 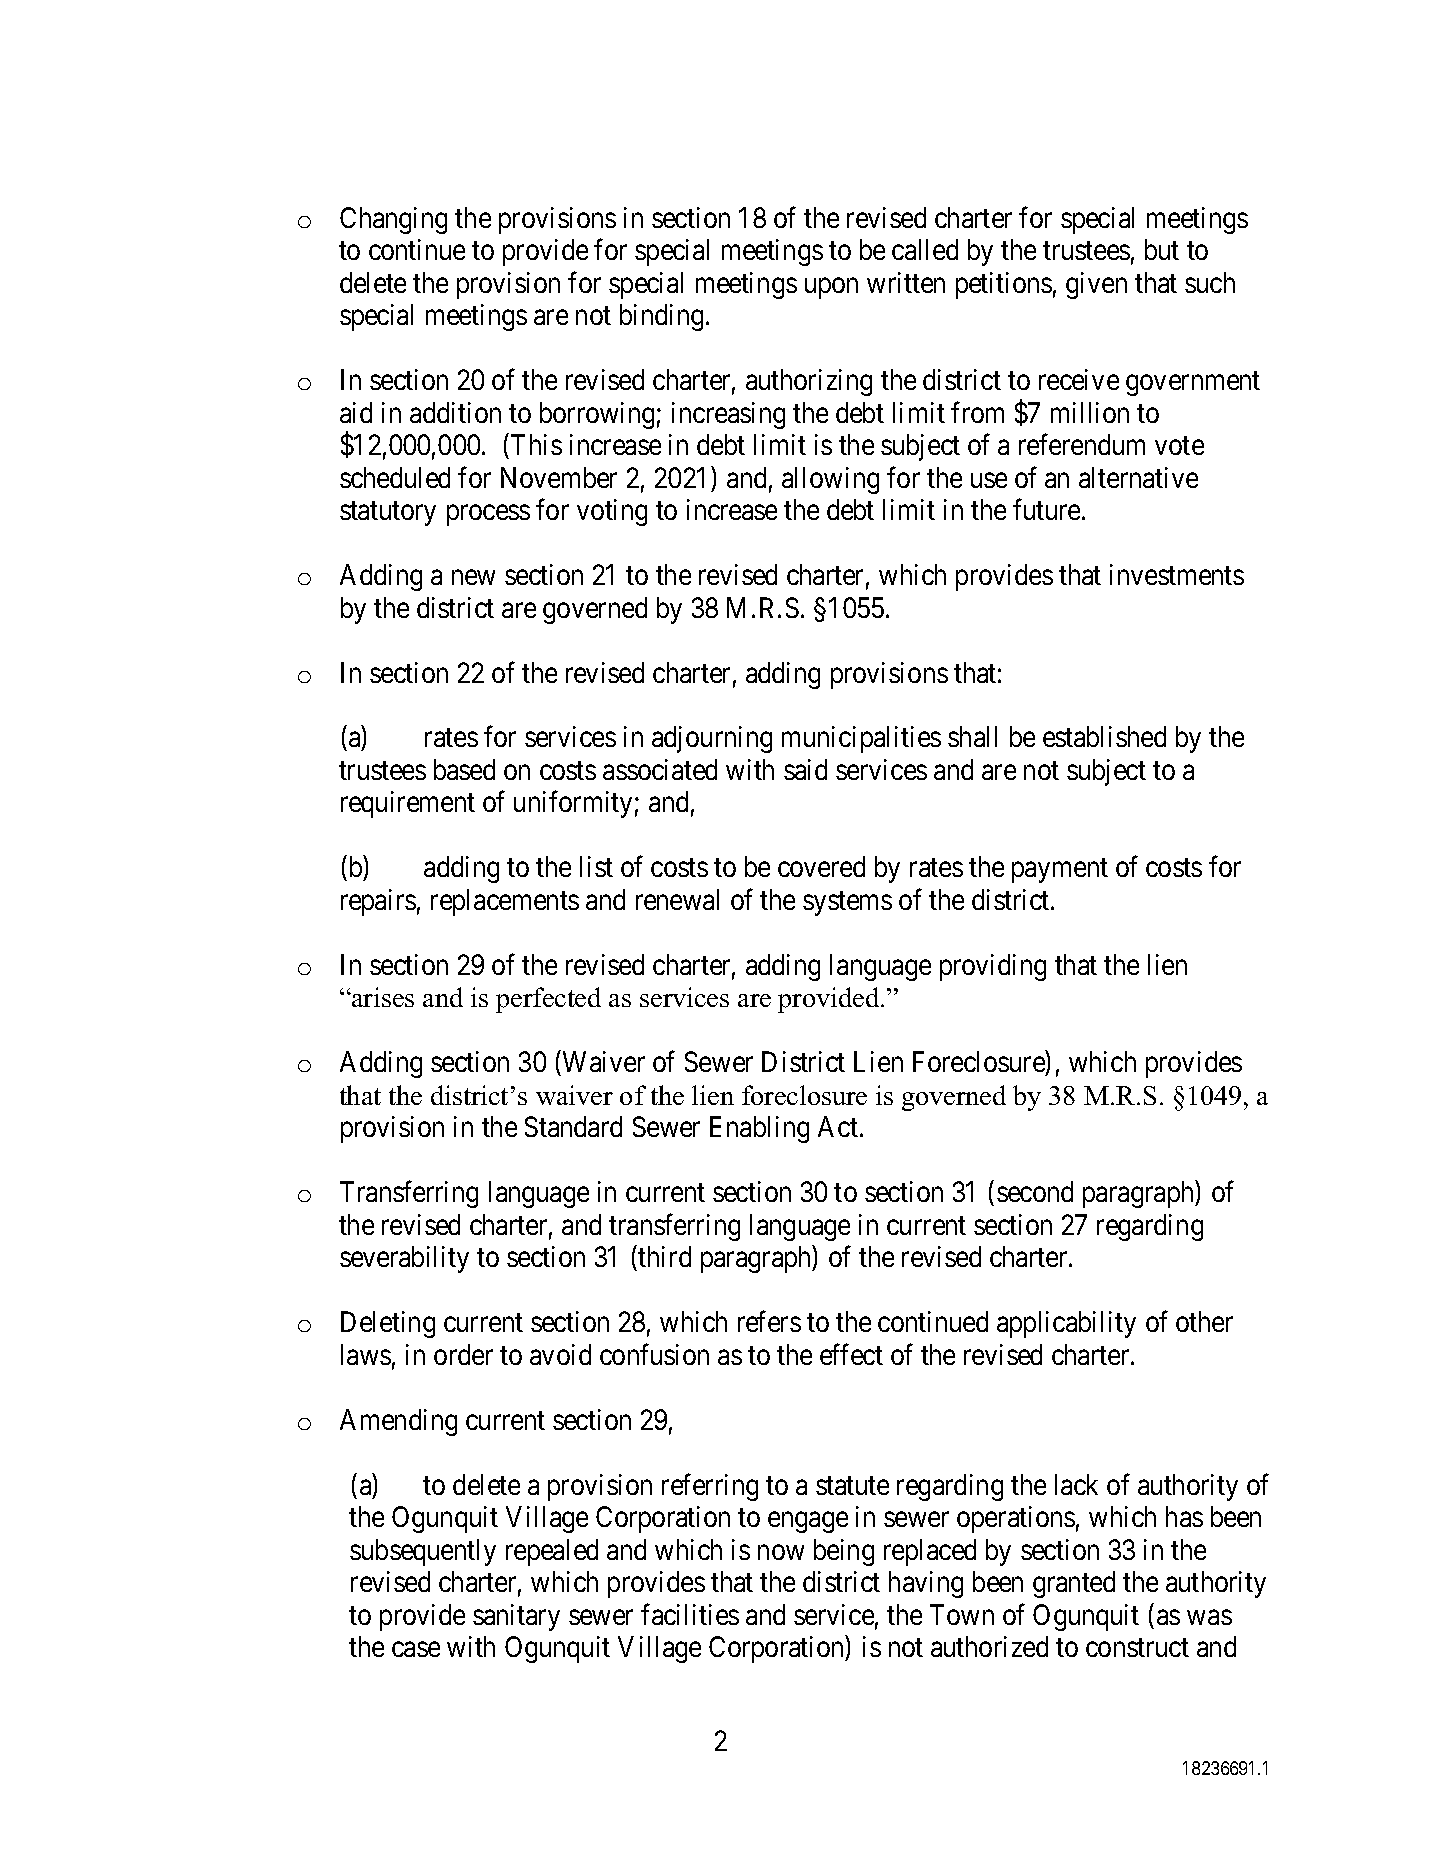 I want to click on systems, so click(x=847, y=904).
